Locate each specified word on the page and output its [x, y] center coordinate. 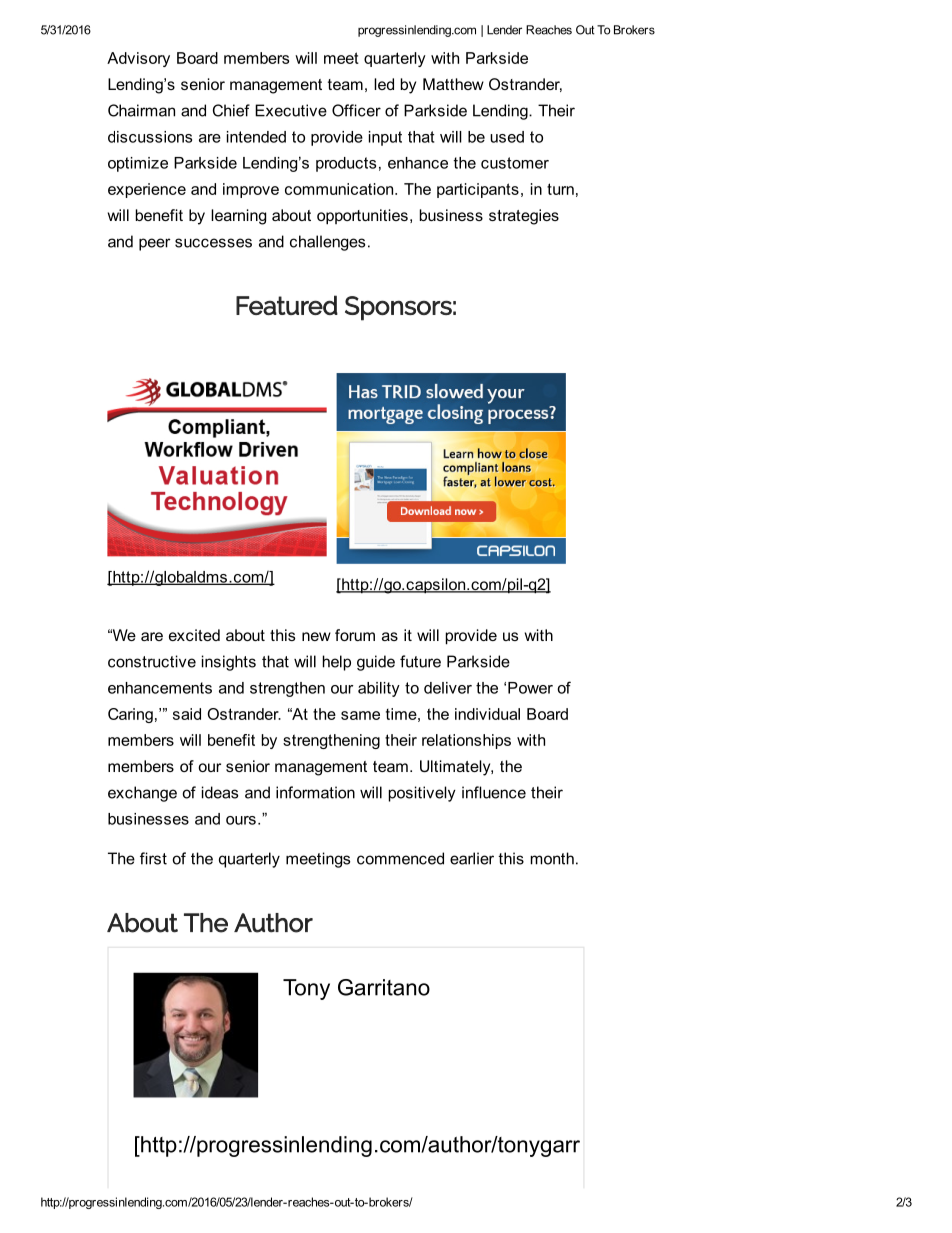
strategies [524, 217]
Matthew [453, 84]
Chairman [141, 110]
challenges [327, 243]
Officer [356, 110]
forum [355, 635]
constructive [152, 661]
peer [155, 244]
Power [530, 688]
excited [194, 635]
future [420, 661]
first [153, 858]
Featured [287, 305]
